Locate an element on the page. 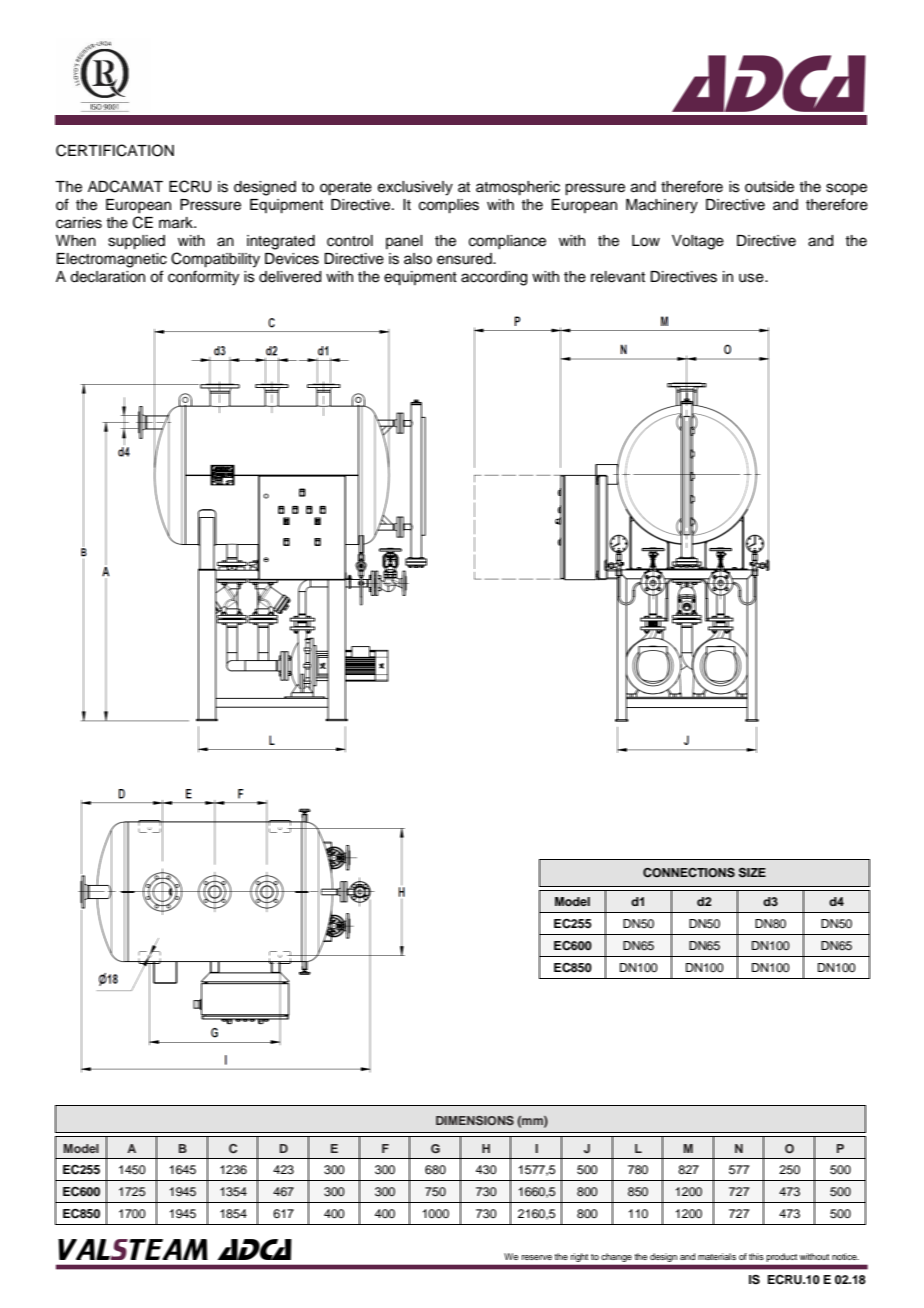 The height and width of the page is (1308, 924). according is located at coordinates (494, 278).
